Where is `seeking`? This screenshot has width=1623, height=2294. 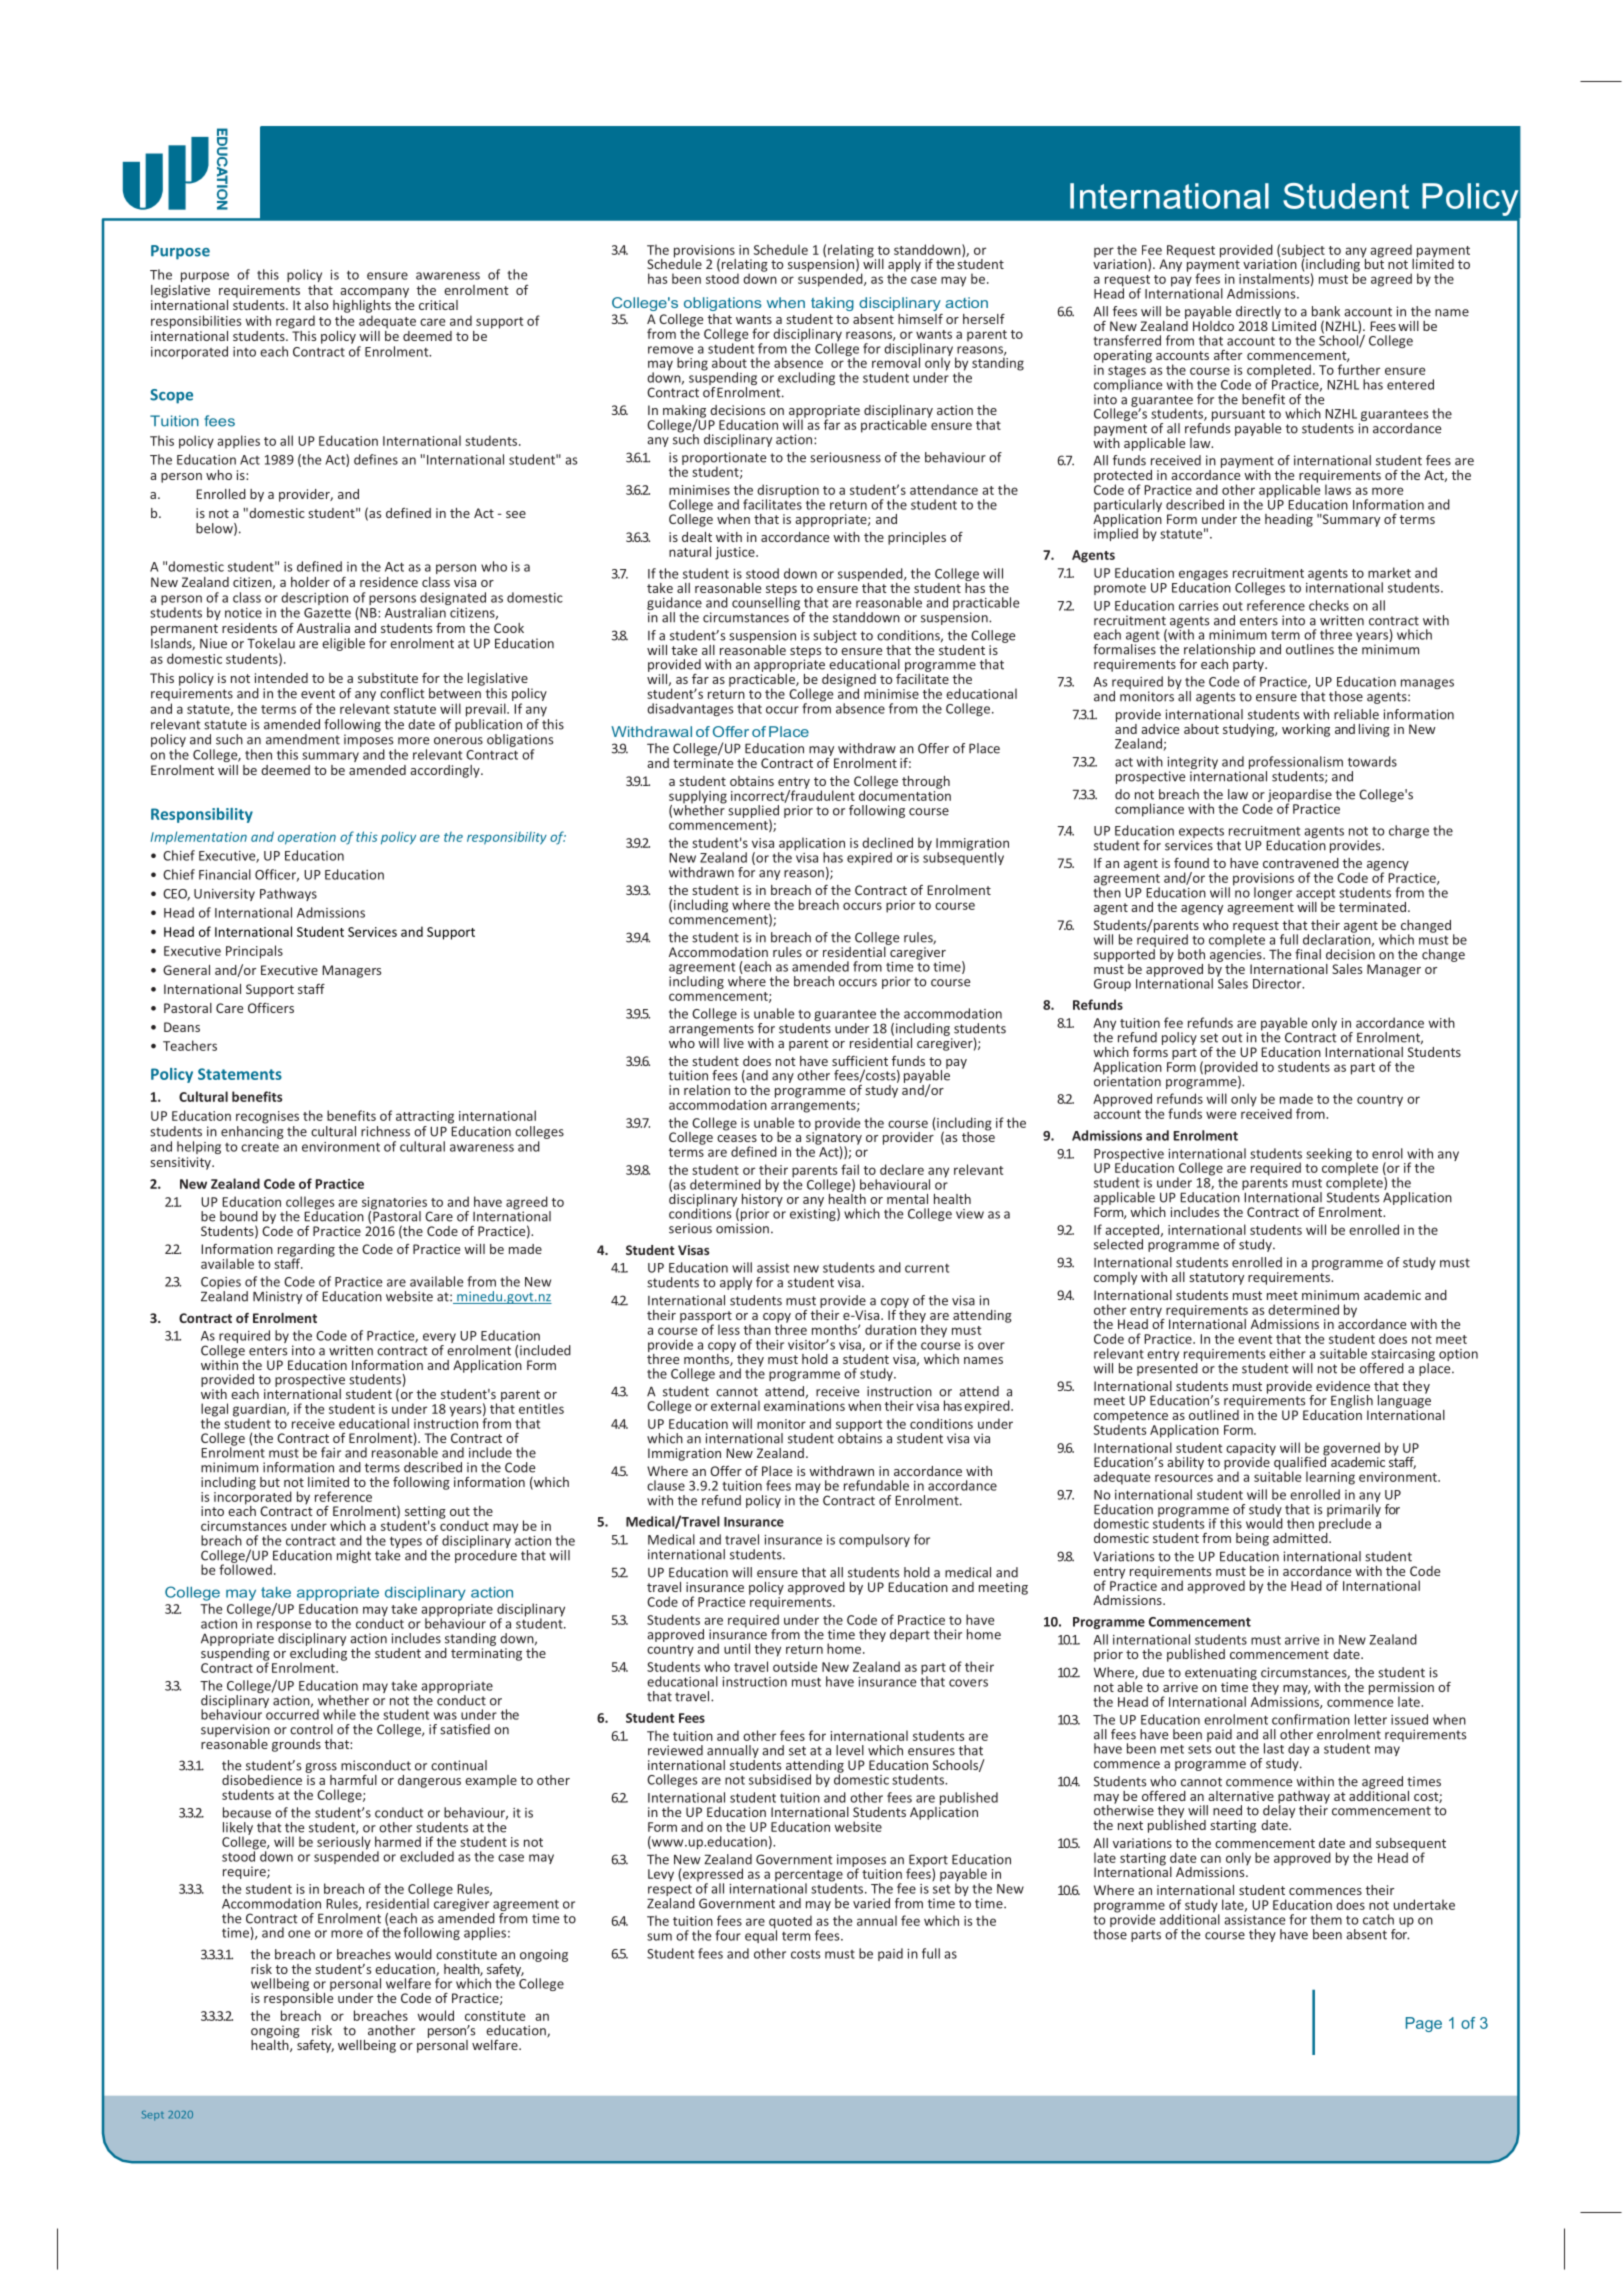 seeking is located at coordinates (1329, 1154).
